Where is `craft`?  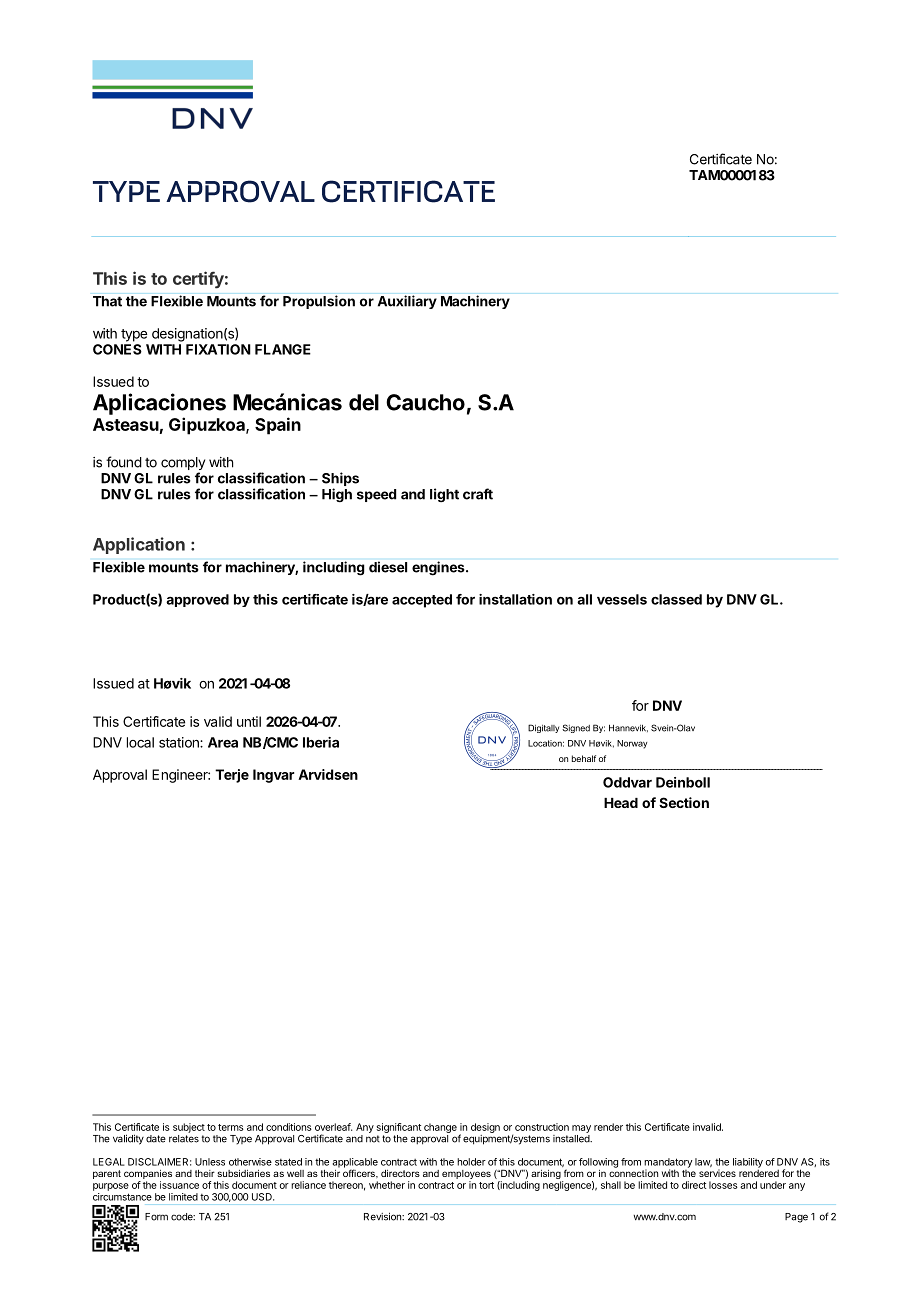 craft is located at coordinates (478, 494).
